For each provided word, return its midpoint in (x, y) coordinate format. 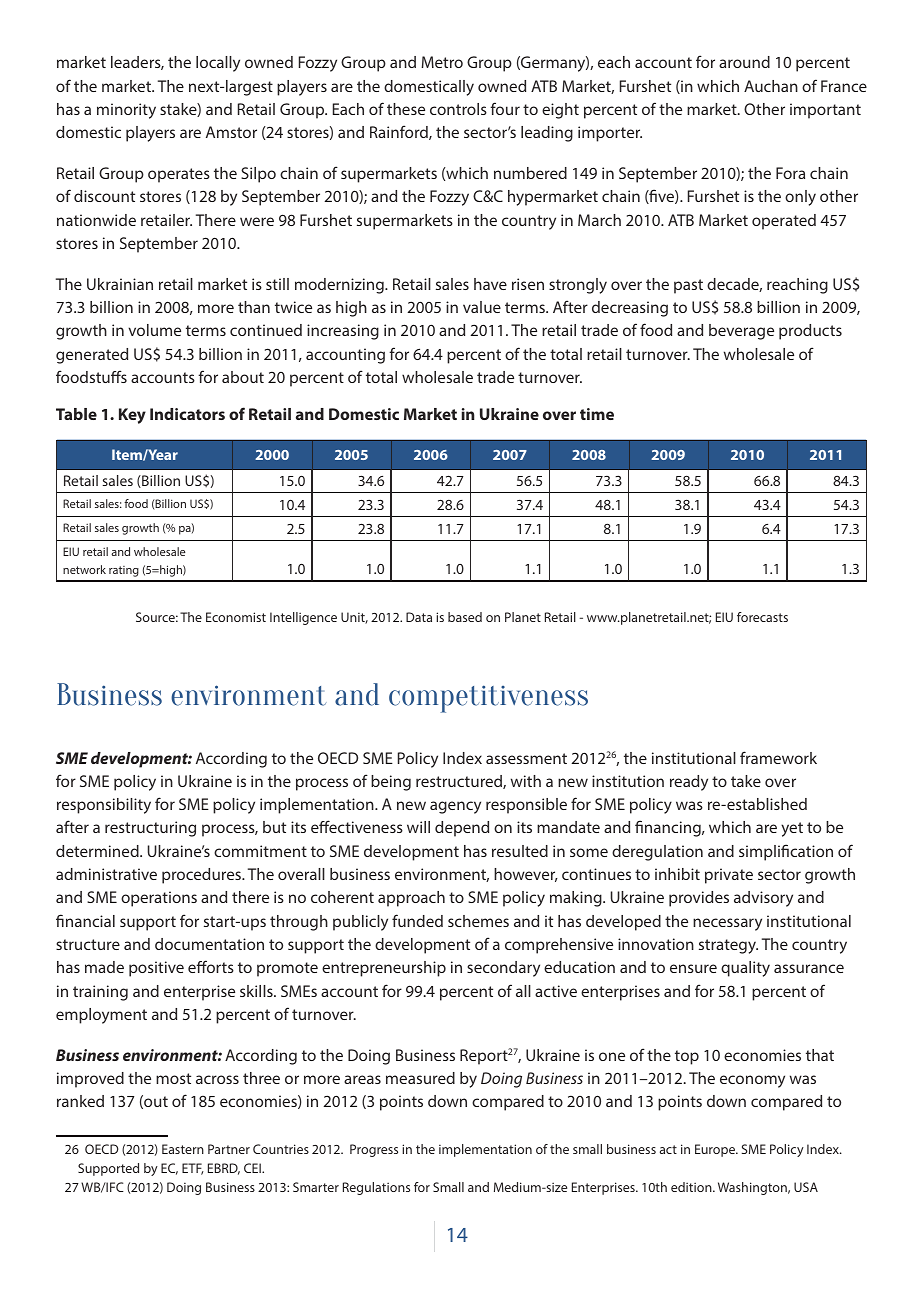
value (482, 307)
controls (458, 109)
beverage (741, 332)
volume (154, 330)
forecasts (762, 617)
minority (126, 111)
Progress (374, 1150)
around (744, 62)
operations (159, 899)
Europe (716, 1150)
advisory (763, 899)
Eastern (183, 1149)
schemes (478, 921)
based (465, 617)
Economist (236, 617)
